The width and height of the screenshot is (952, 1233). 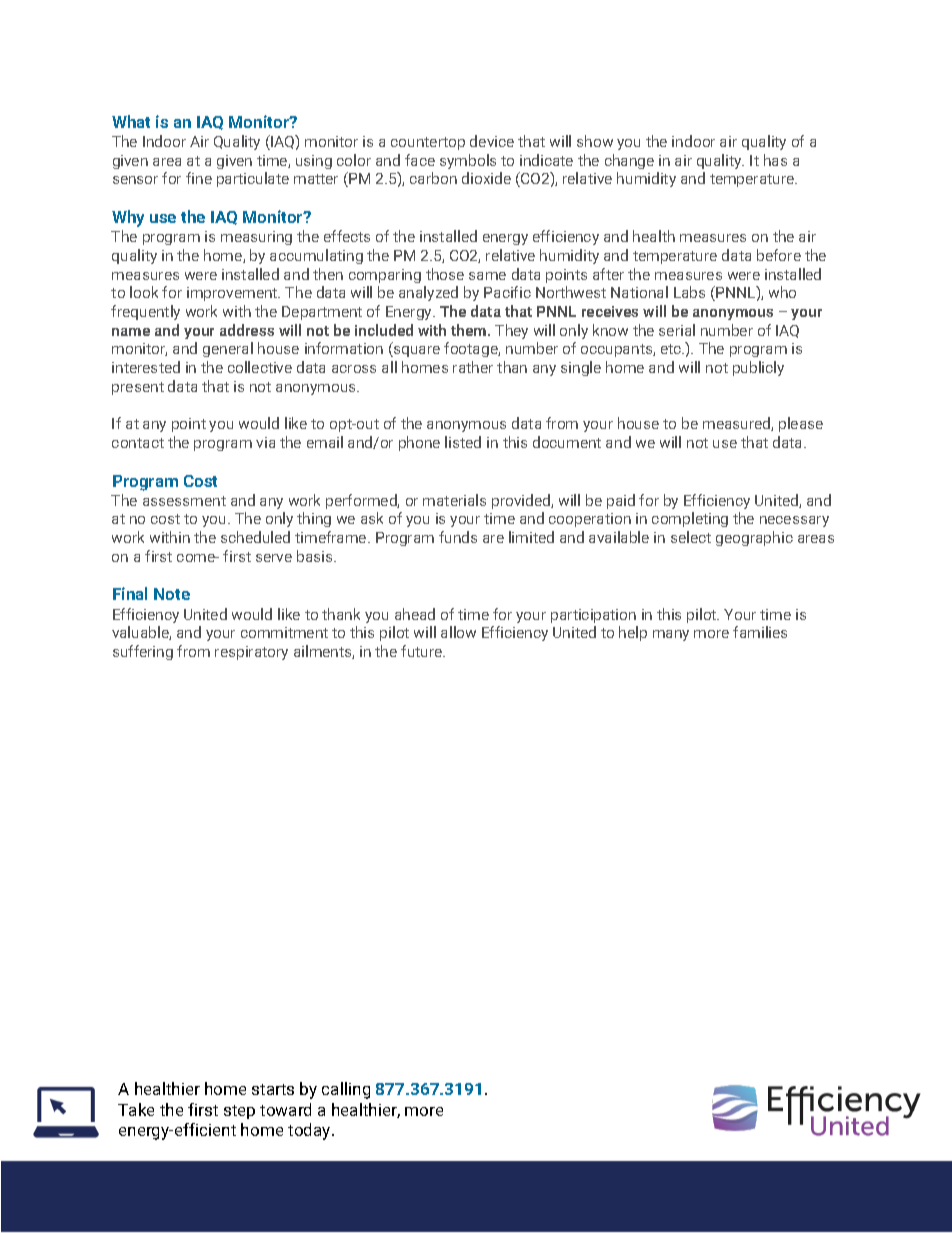 What do you see at coordinates (468, 161) in the screenshot?
I see `symbols` at bounding box center [468, 161].
